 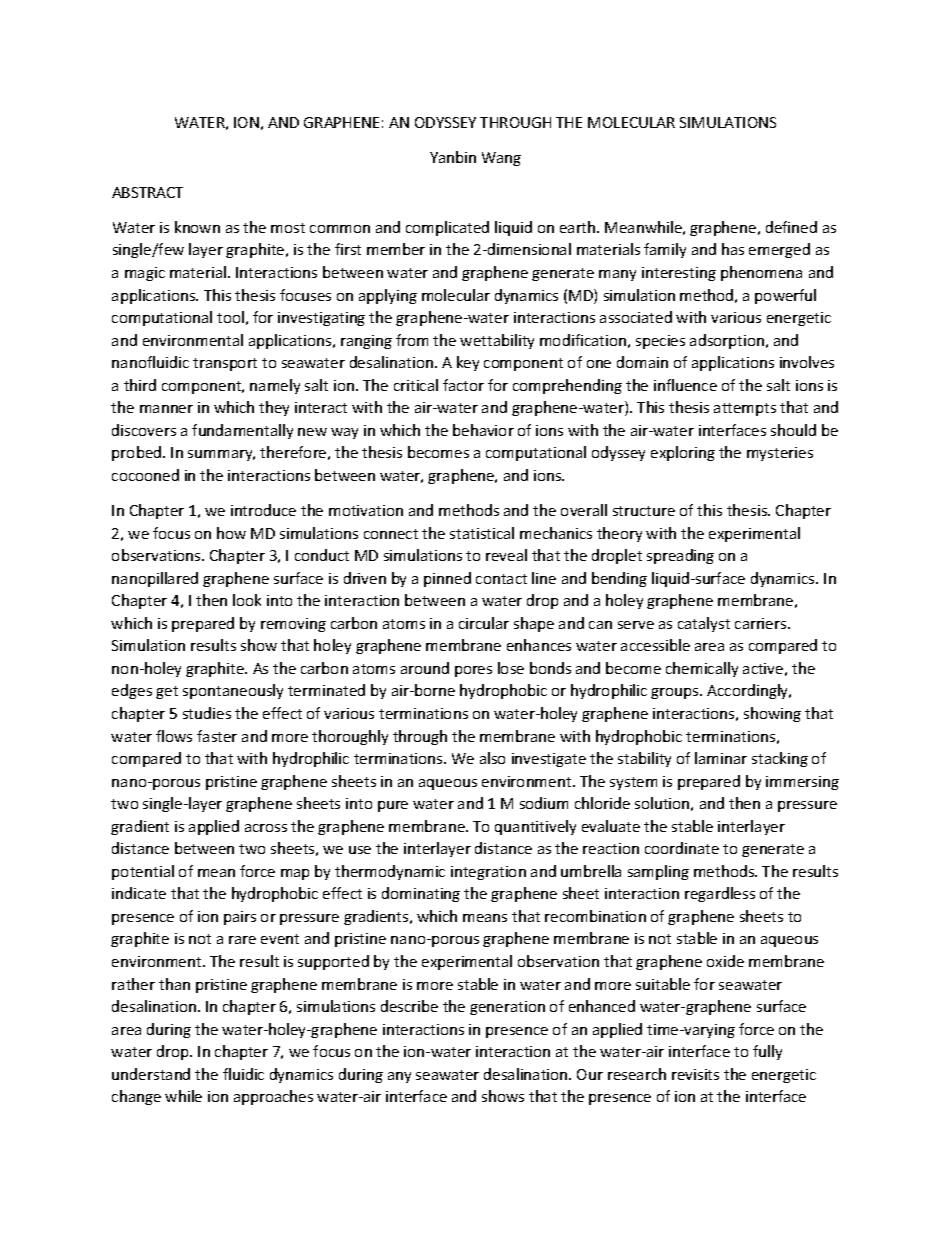 I want to click on revisits, so click(x=695, y=1074).
